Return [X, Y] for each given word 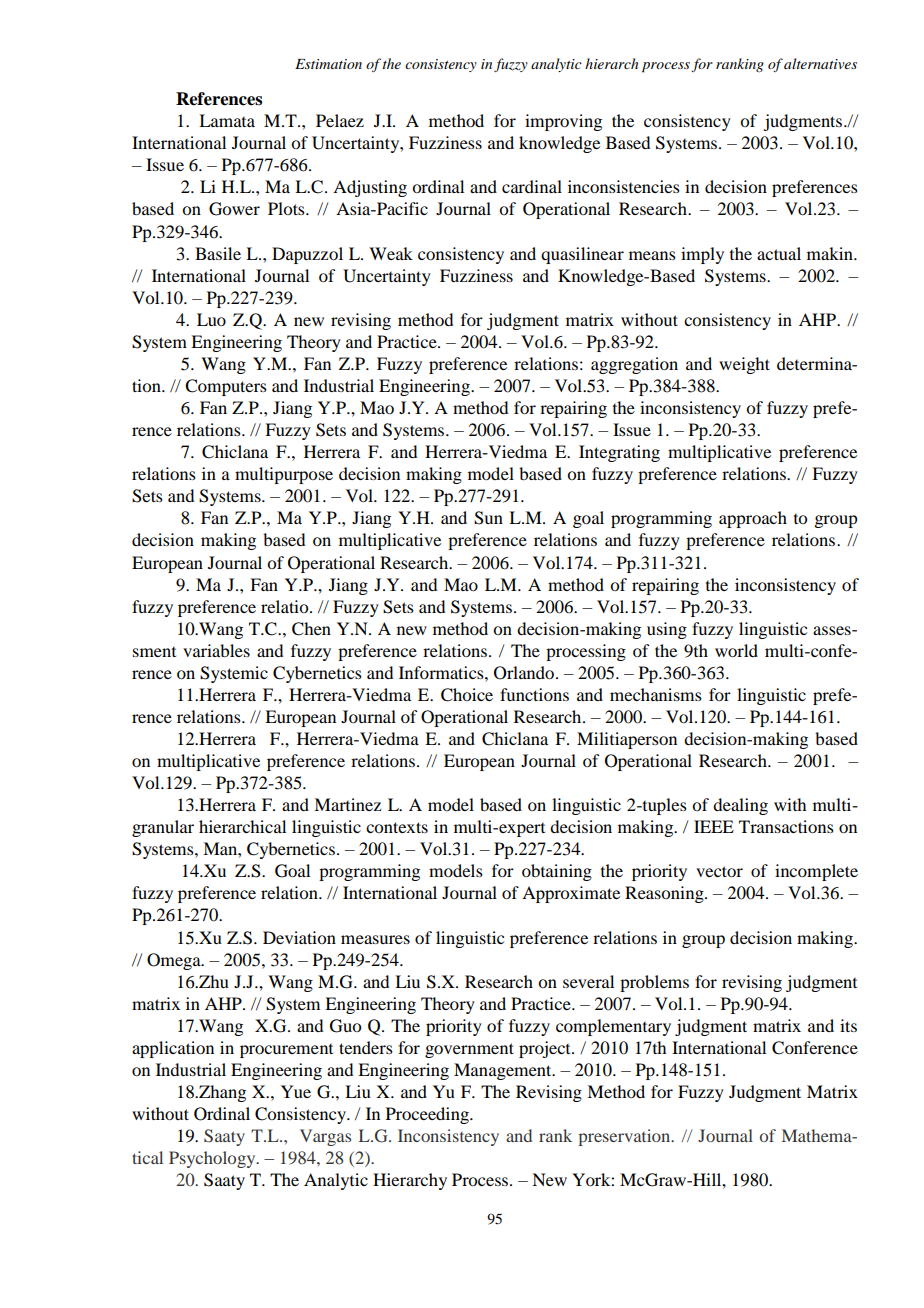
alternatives [820, 63]
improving [563, 122]
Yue [296, 1091]
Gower [234, 209]
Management [504, 1071]
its [848, 1025]
